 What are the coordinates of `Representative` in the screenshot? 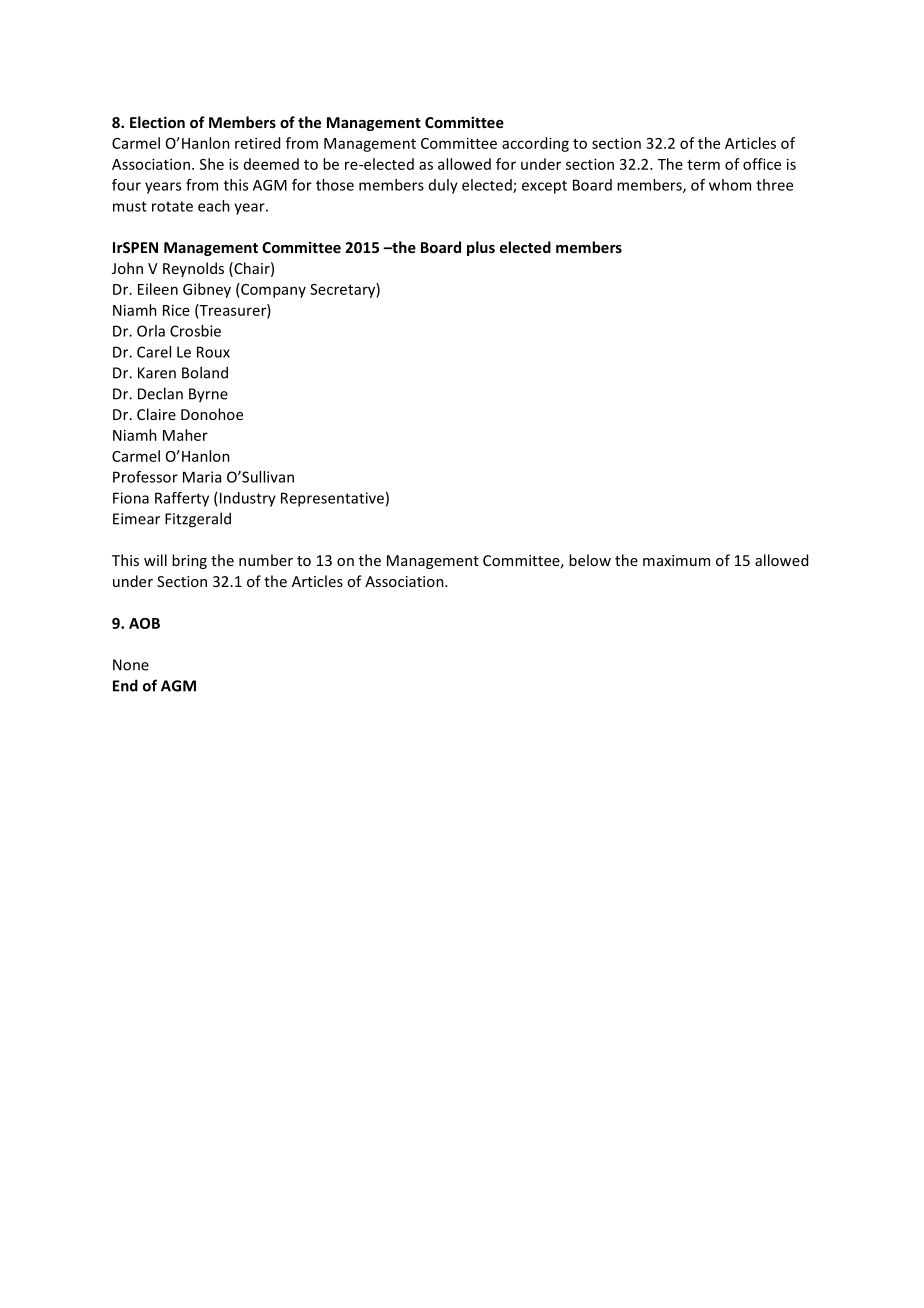 It's located at (332, 499).
